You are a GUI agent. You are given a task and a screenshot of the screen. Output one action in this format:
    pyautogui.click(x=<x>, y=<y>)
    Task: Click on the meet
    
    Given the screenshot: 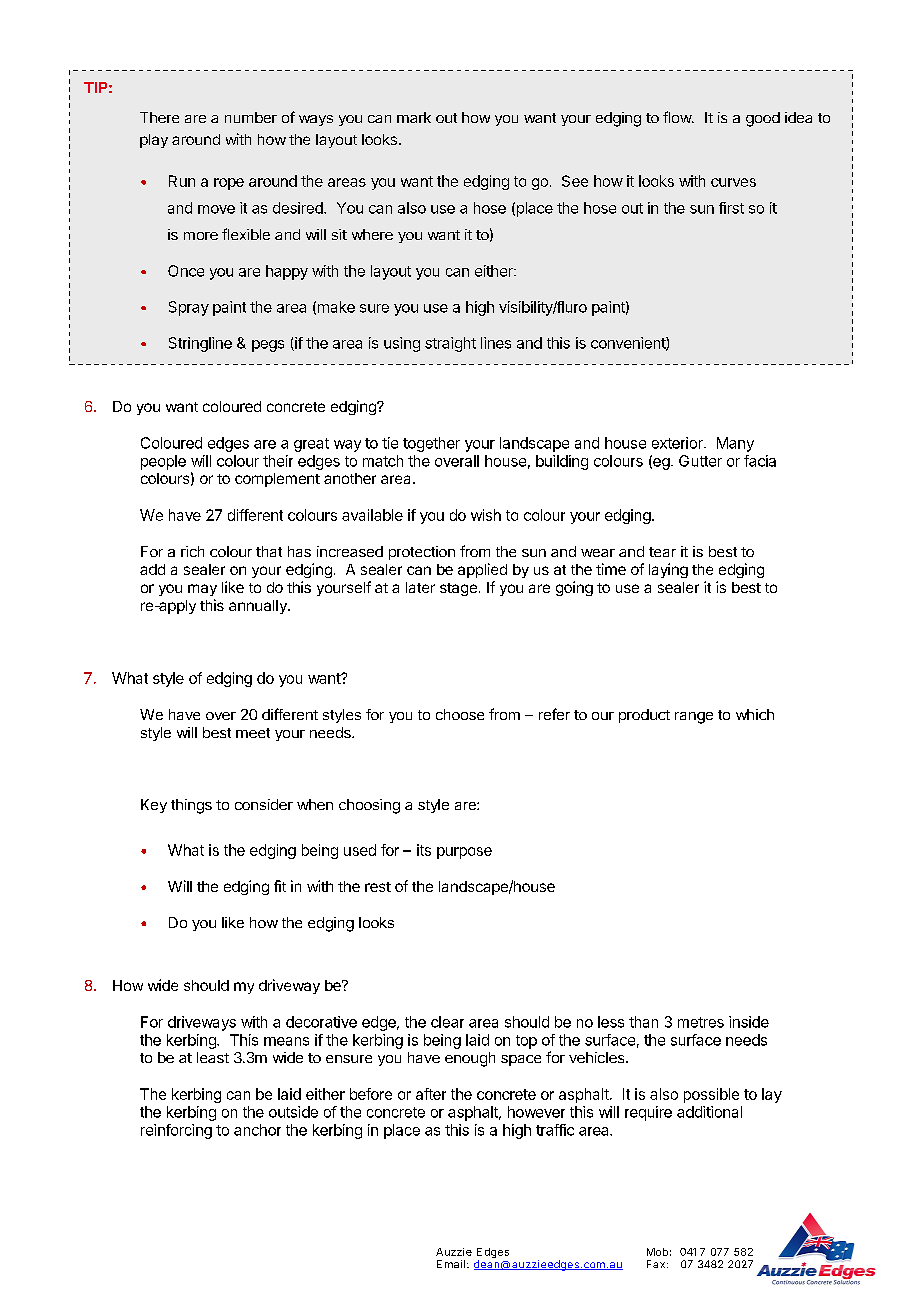 What is the action you would take?
    pyautogui.click(x=253, y=733)
